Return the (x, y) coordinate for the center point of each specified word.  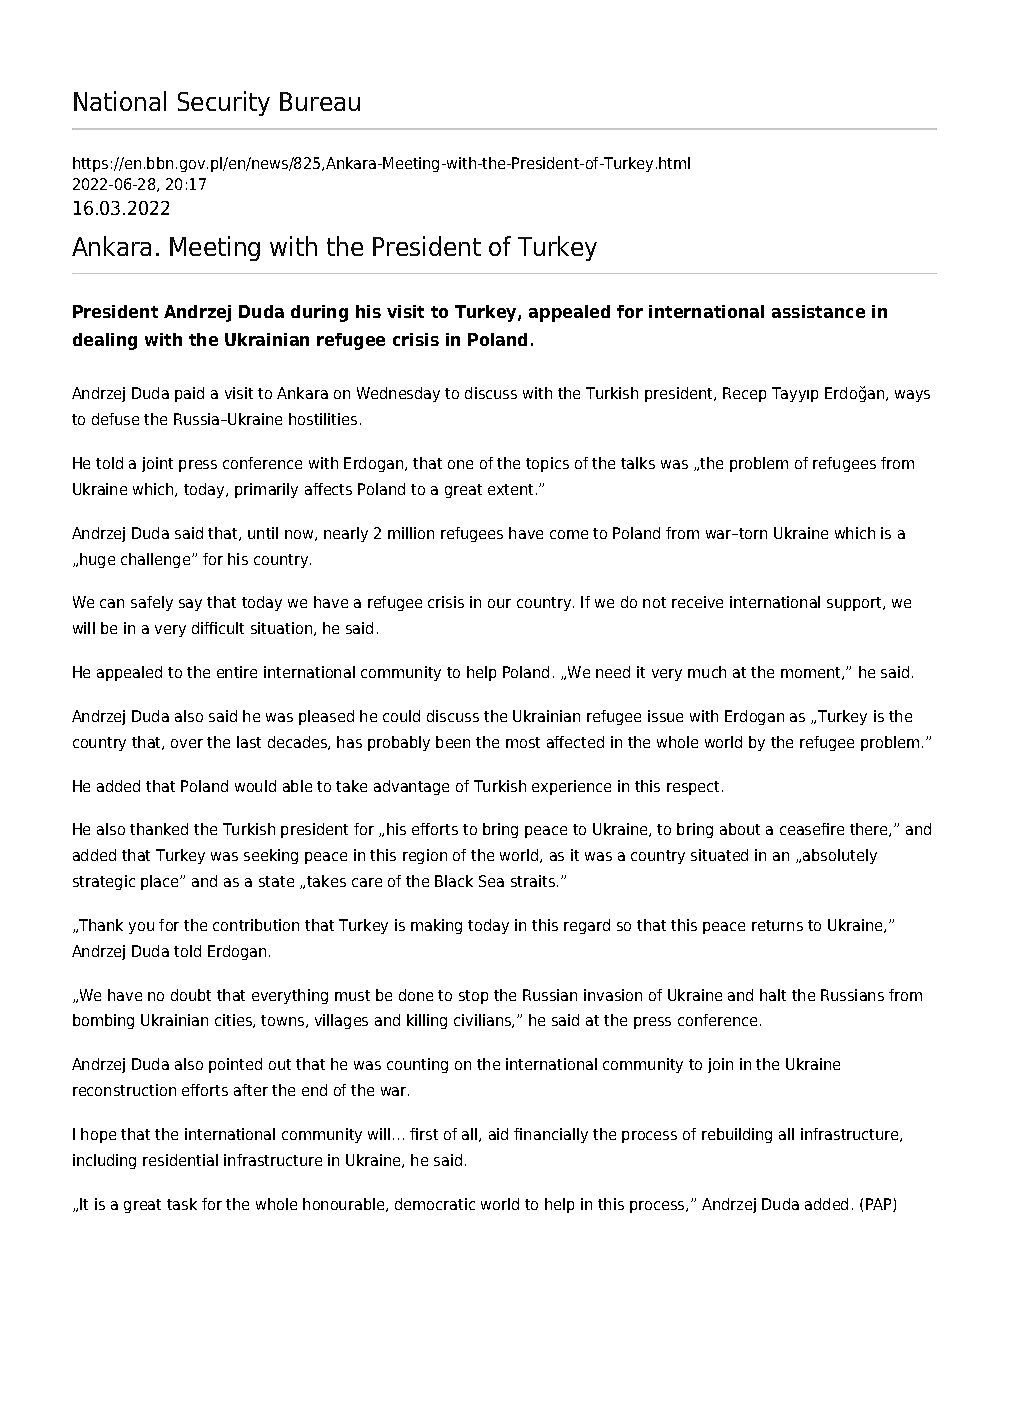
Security (224, 103)
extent (510, 489)
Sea (491, 881)
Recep (744, 394)
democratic (435, 1204)
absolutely (840, 856)
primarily (266, 490)
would (255, 786)
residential (180, 1160)
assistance (818, 311)
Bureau (320, 101)
